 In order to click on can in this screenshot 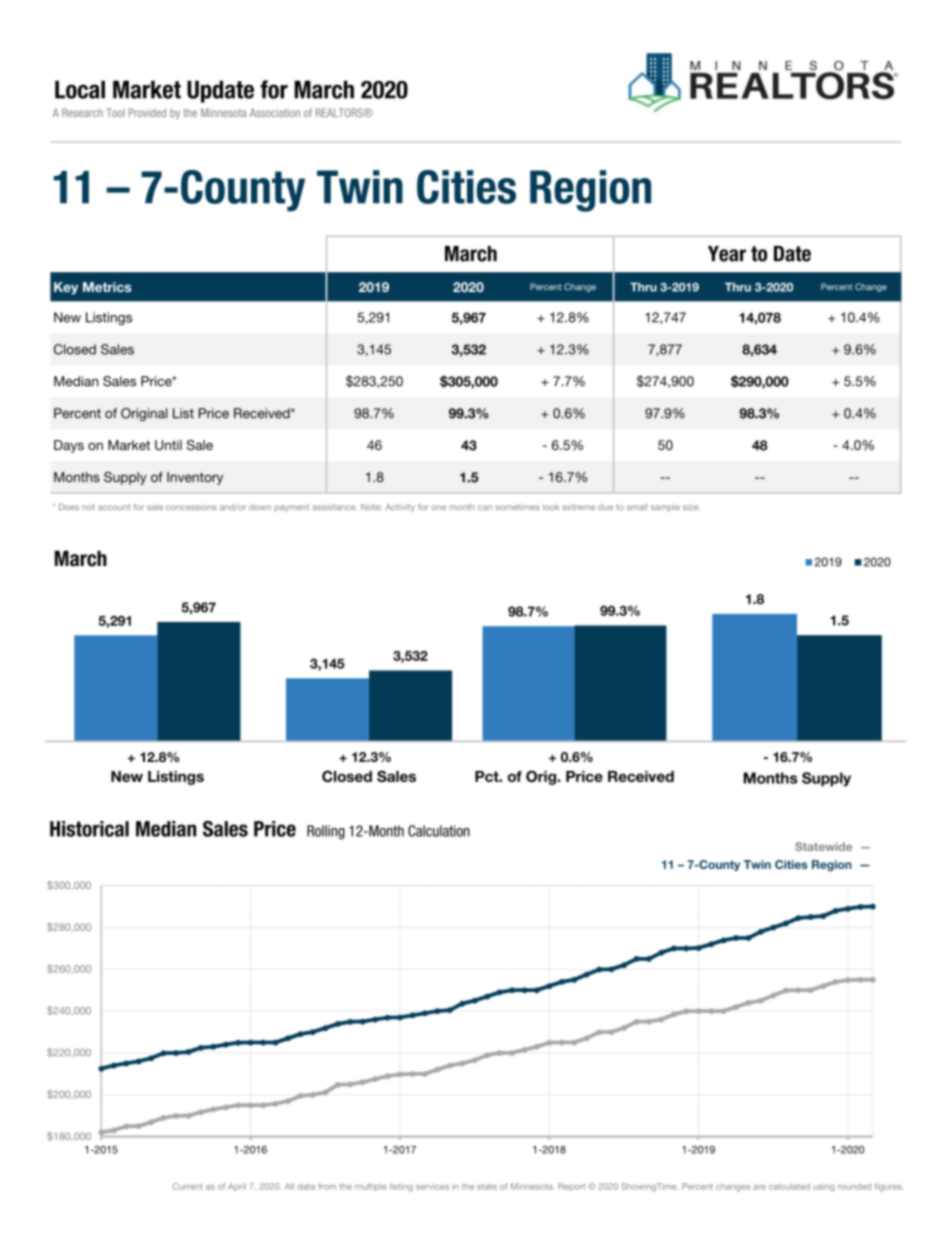, I will do `click(485, 507)`.
